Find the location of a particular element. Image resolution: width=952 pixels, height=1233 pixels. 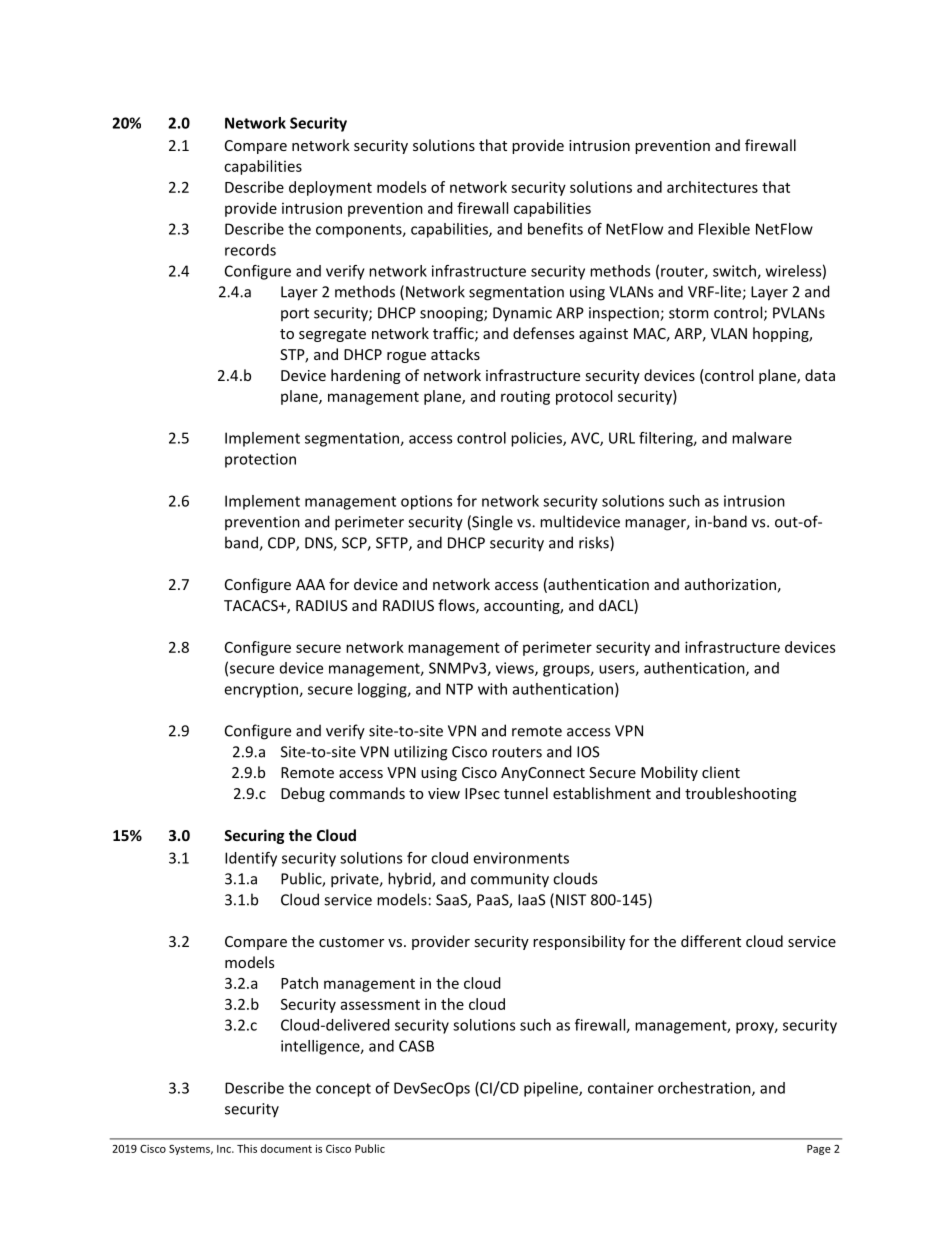

AAA is located at coordinates (310, 584).
